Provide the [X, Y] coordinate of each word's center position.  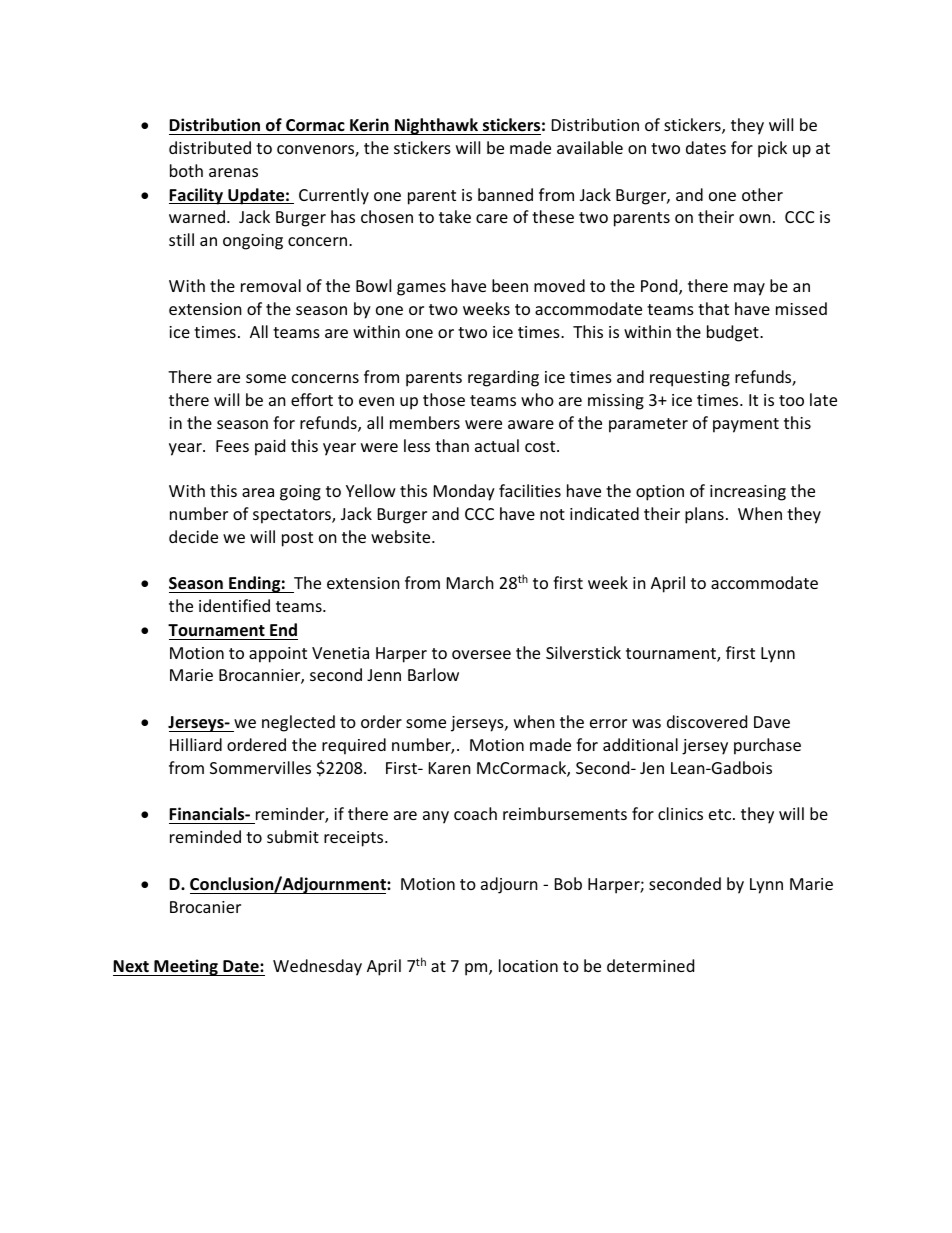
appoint [278, 655]
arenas [233, 172]
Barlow [433, 674]
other [762, 194]
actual [497, 445]
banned [505, 194]
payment [746, 425]
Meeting [186, 967]
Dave [772, 722]
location [528, 965]
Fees [232, 446]
